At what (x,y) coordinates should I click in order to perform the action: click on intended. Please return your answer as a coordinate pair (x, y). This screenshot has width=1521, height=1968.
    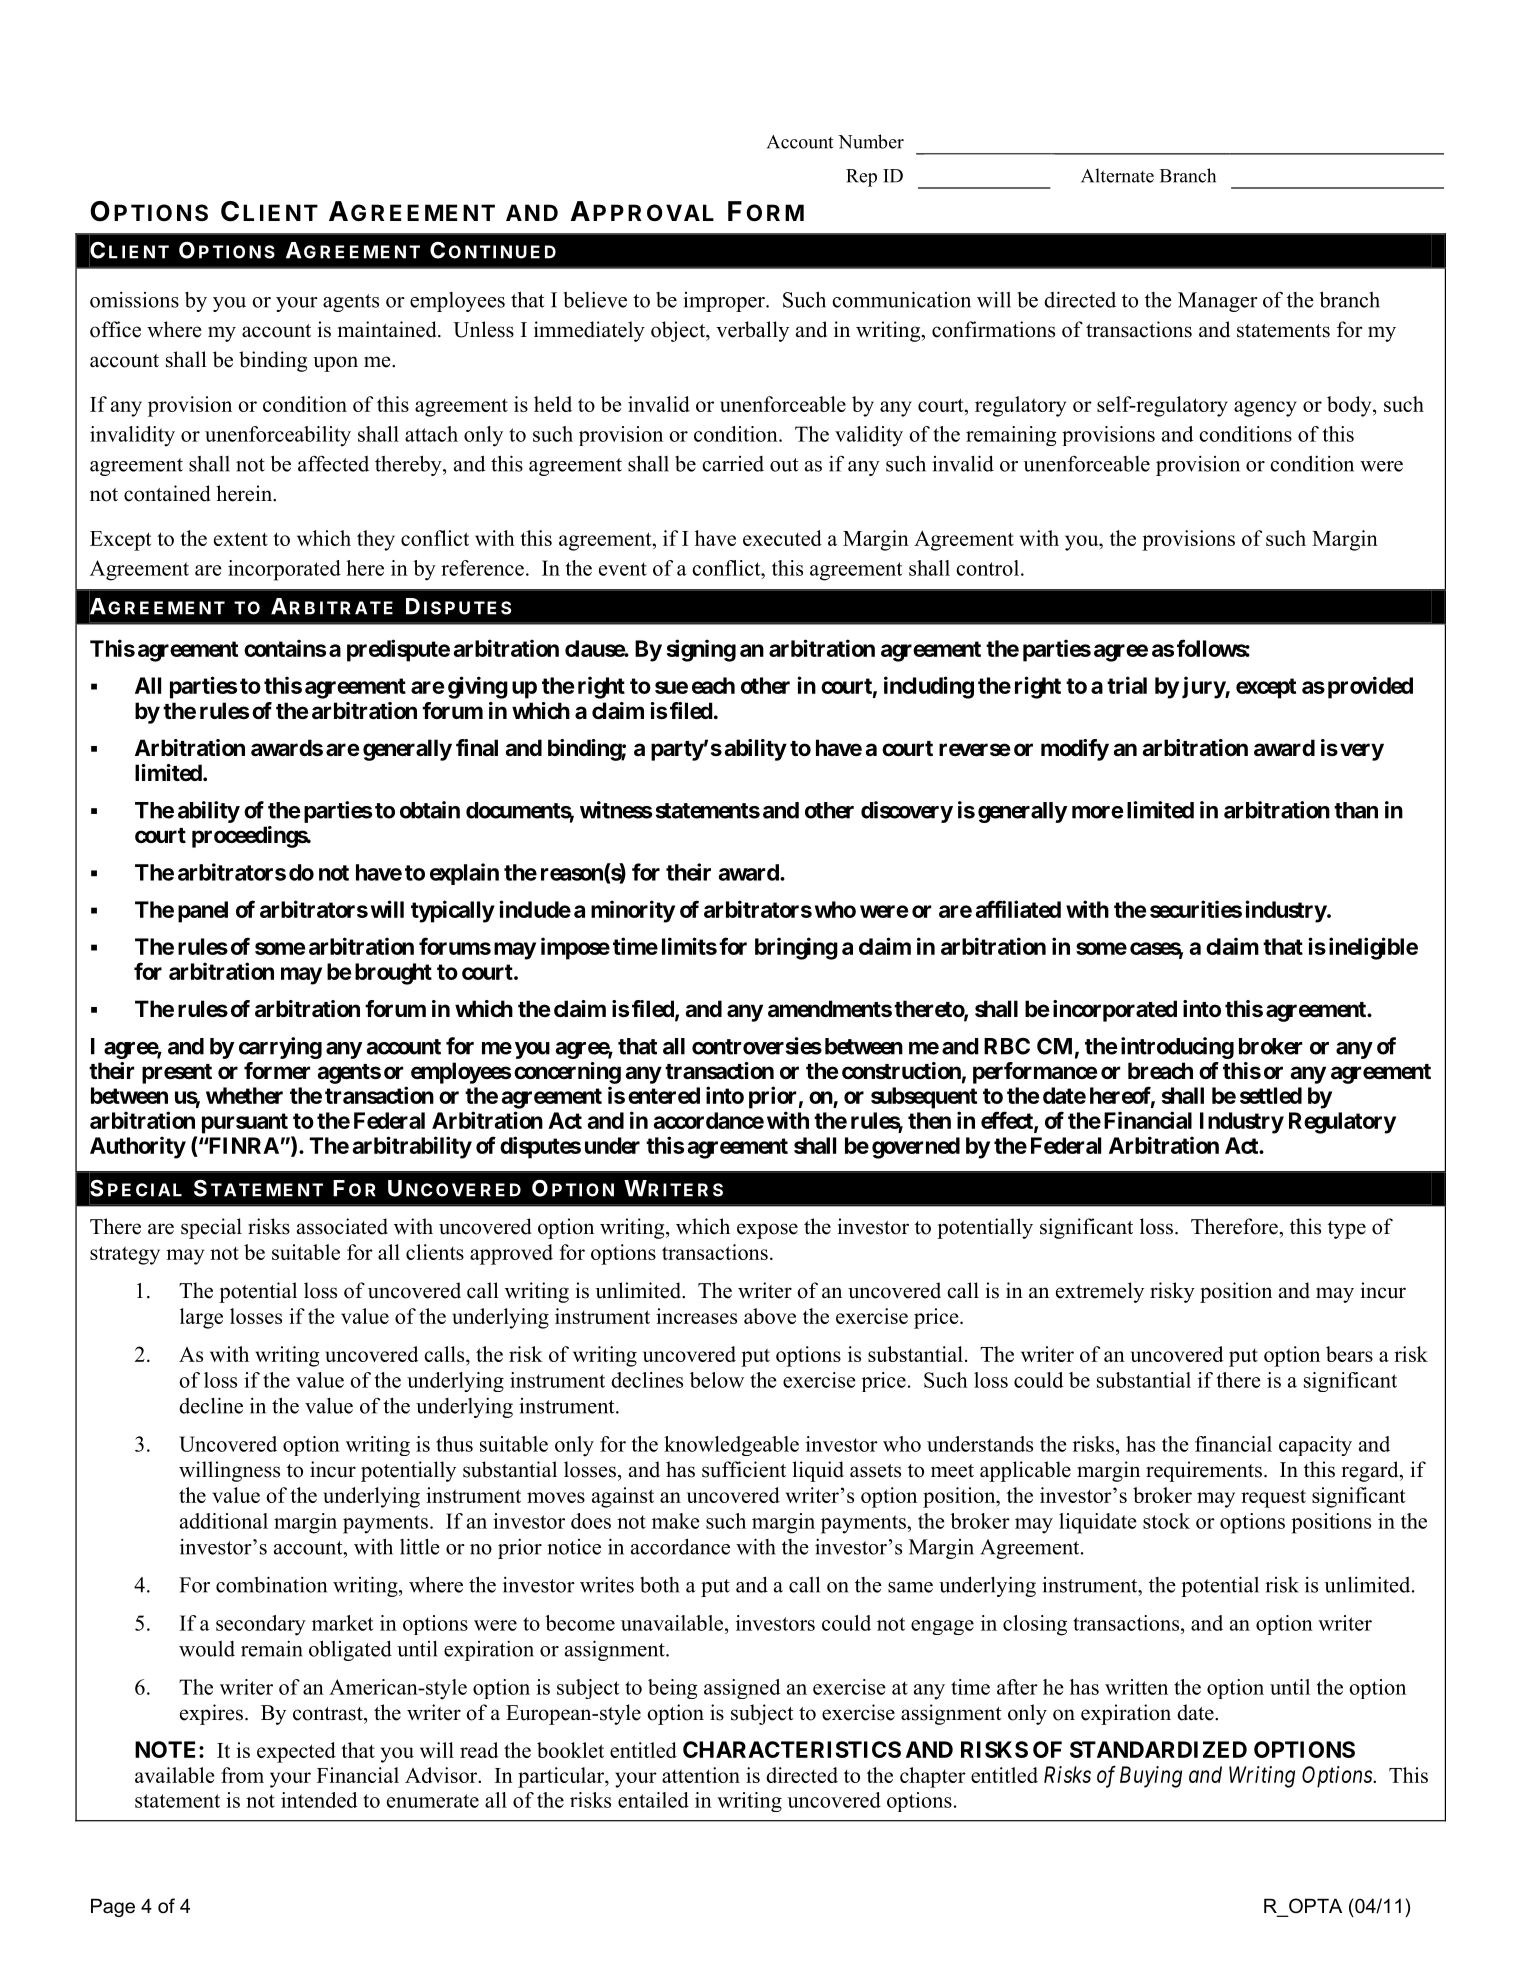
    Looking at the image, I should click on (319, 1800).
